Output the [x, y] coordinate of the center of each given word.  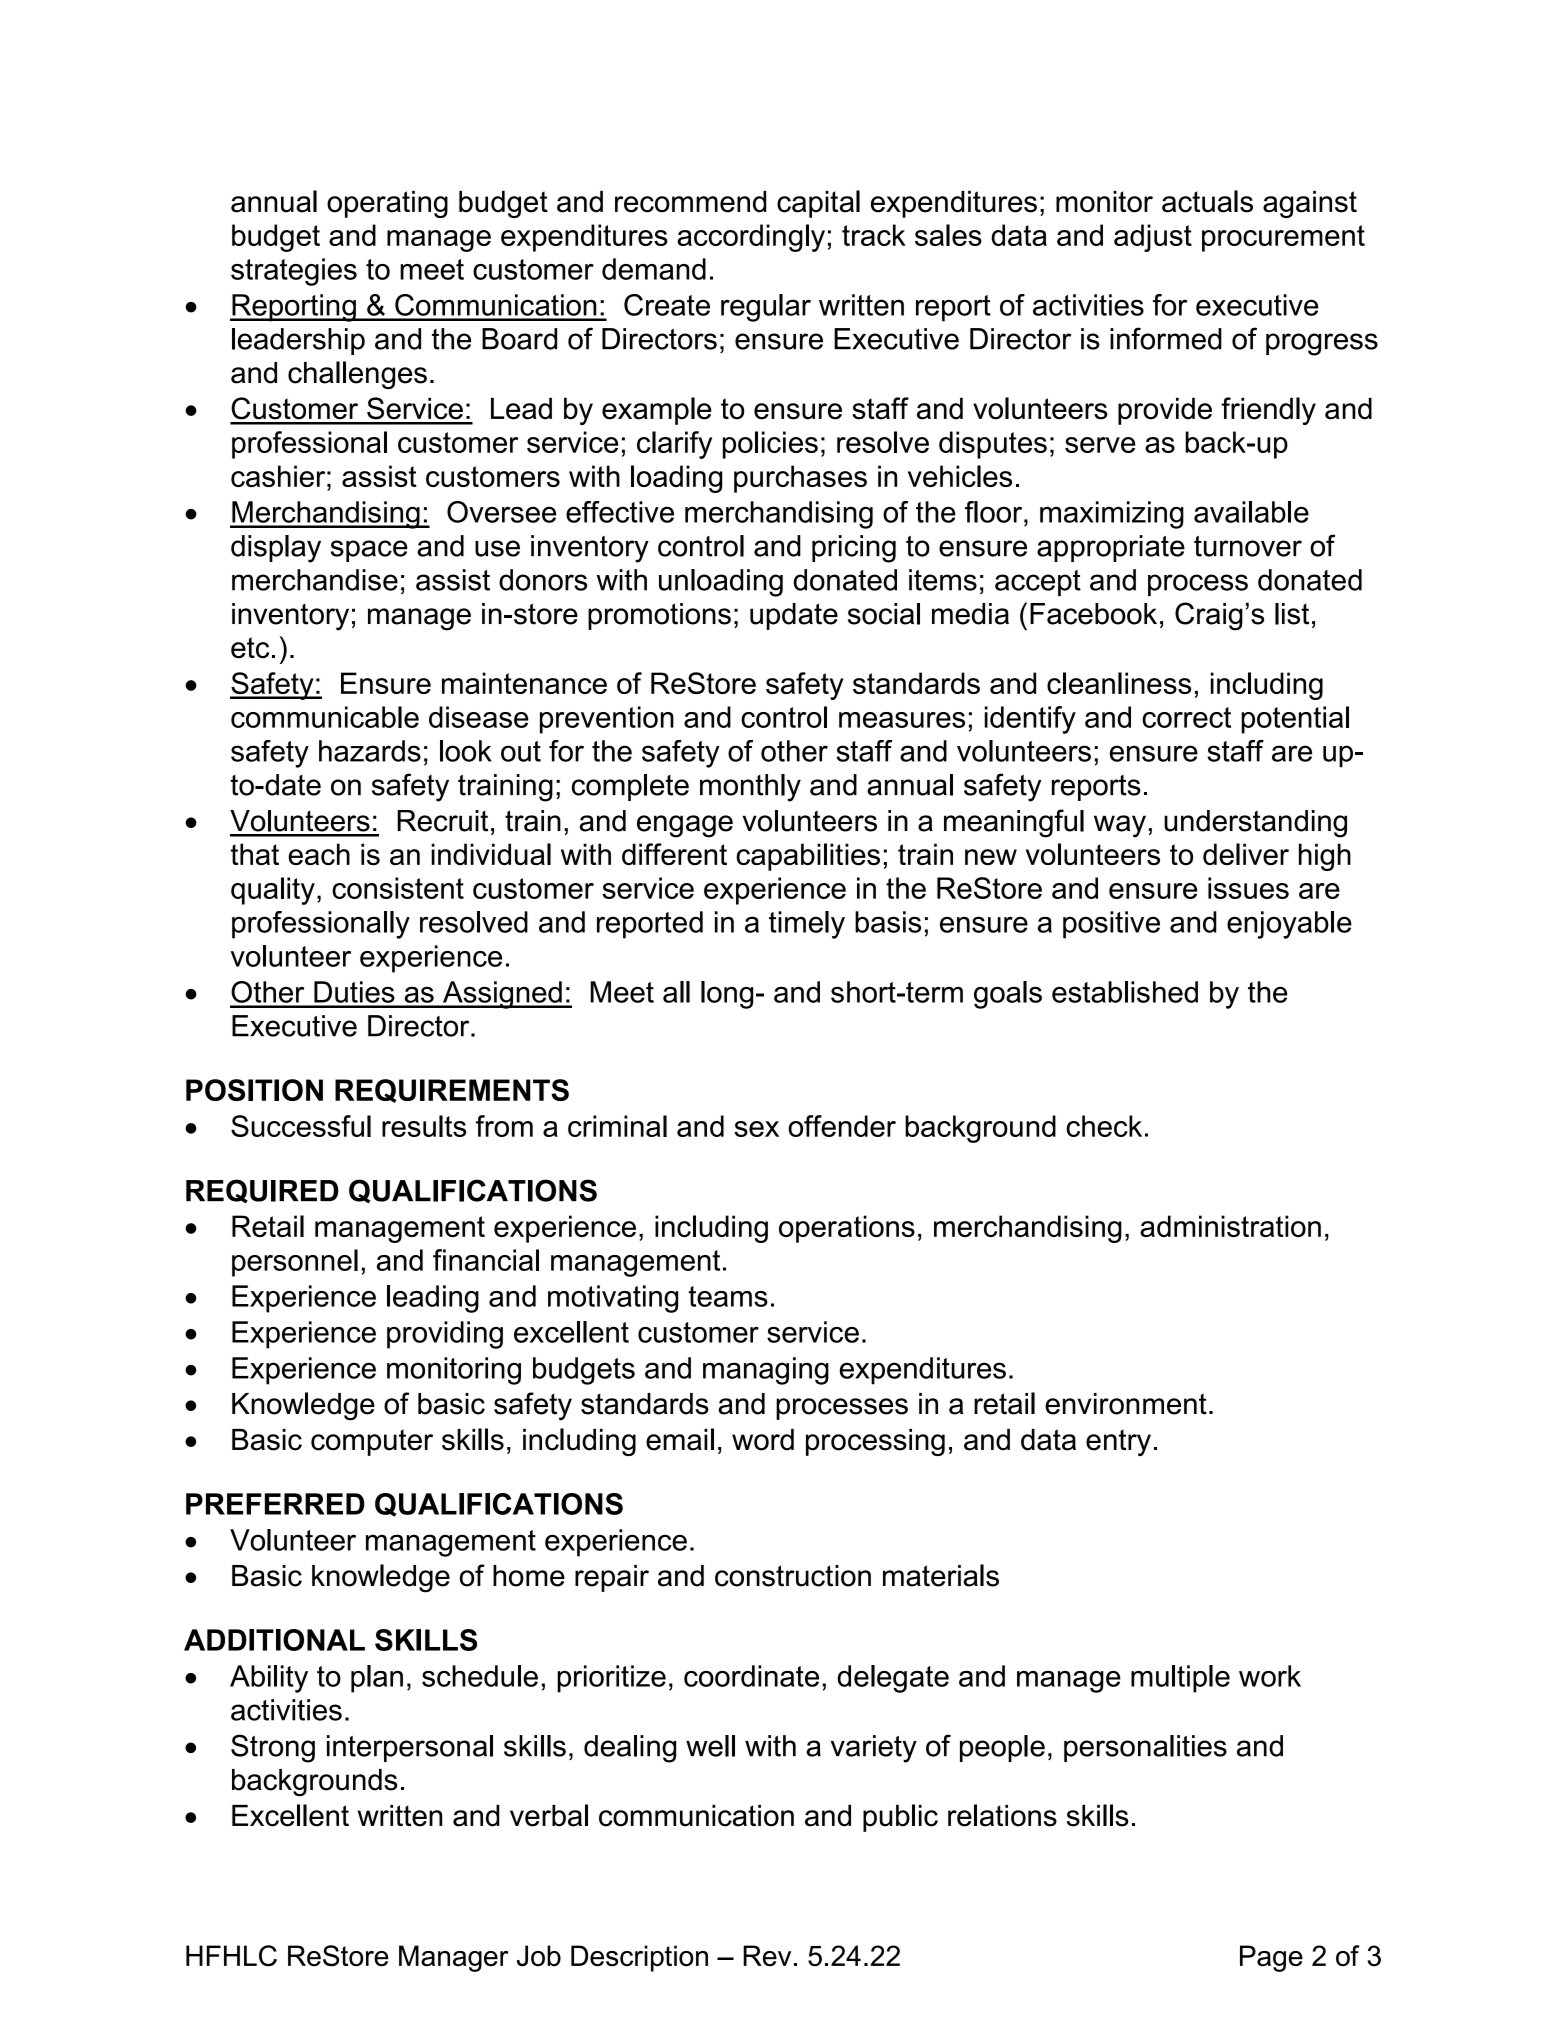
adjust [1153, 238]
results [424, 1126]
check [1104, 1126]
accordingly [751, 238]
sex [756, 1129]
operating [387, 204]
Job [539, 1956]
